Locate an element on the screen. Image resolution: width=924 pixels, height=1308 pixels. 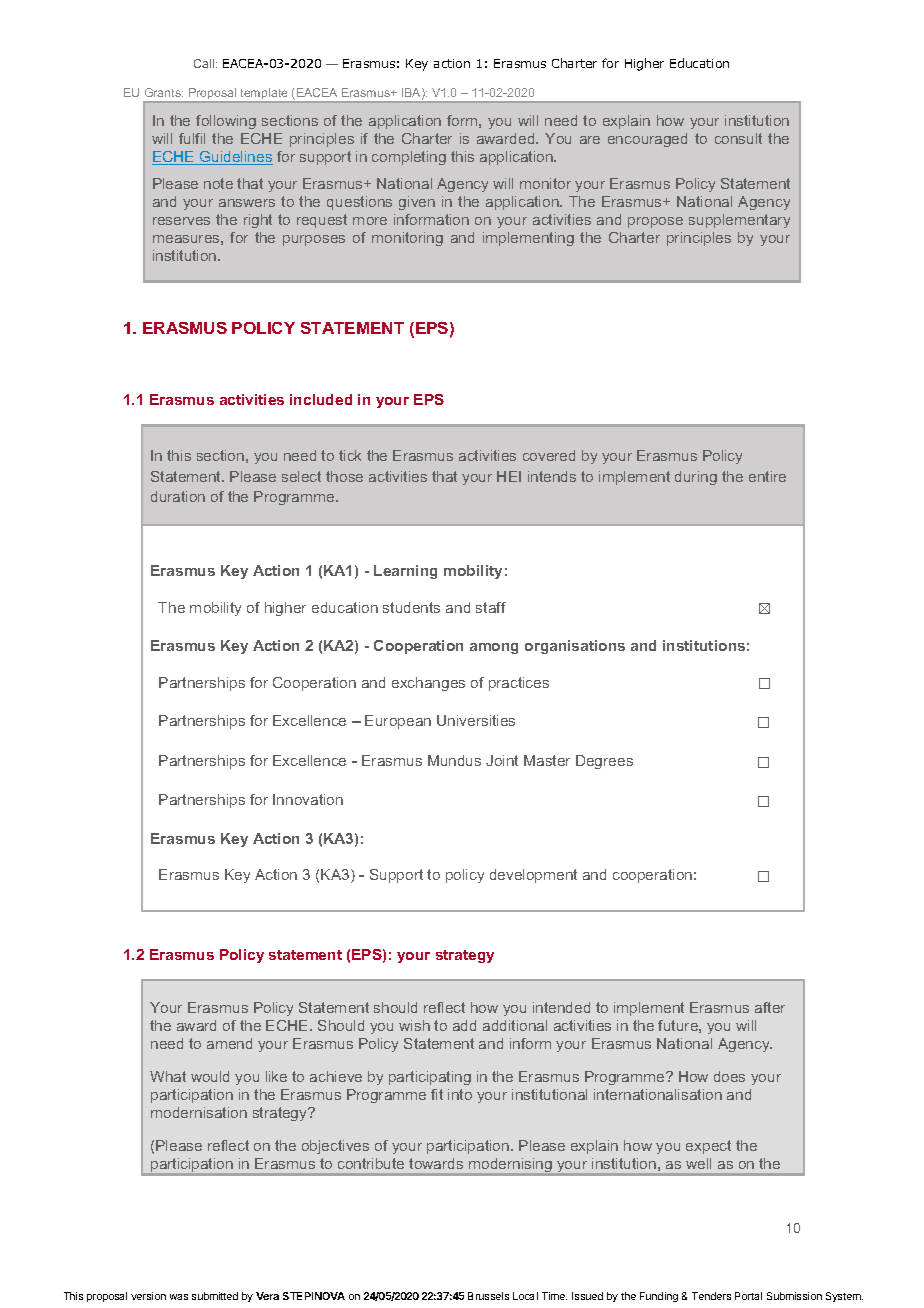
Innovation is located at coordinates (308, 799).
